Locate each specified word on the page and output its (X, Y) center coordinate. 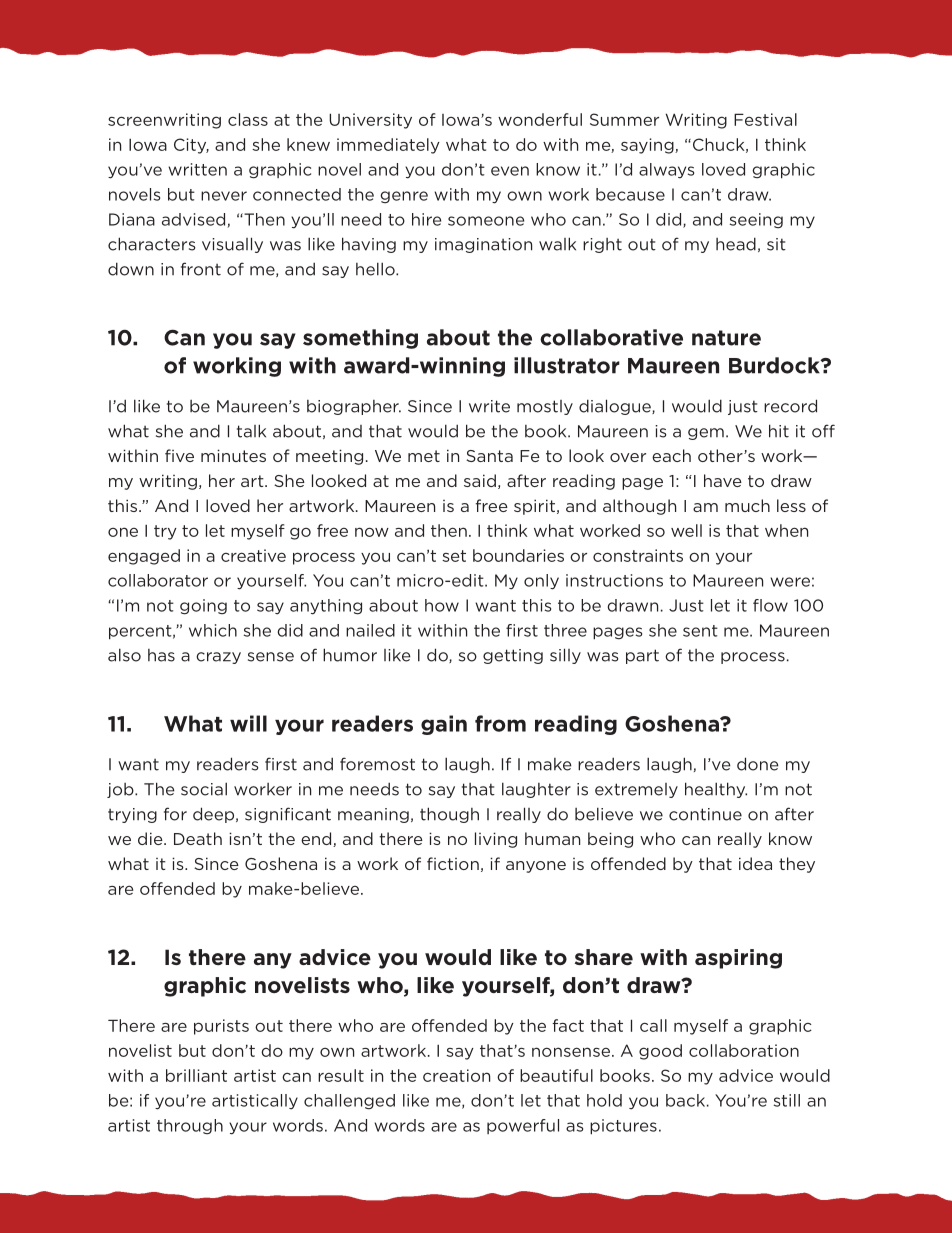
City (191, 146)
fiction (453, 863)
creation (456, 1075)
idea (755, 863)
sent (700, 631)
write (489, 406)
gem (706, 434)
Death (198, 838)
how (442, 605)
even (510, 171)
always (666, 170)
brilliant (196, 1075)
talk (251, 431)
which (213, 630)
